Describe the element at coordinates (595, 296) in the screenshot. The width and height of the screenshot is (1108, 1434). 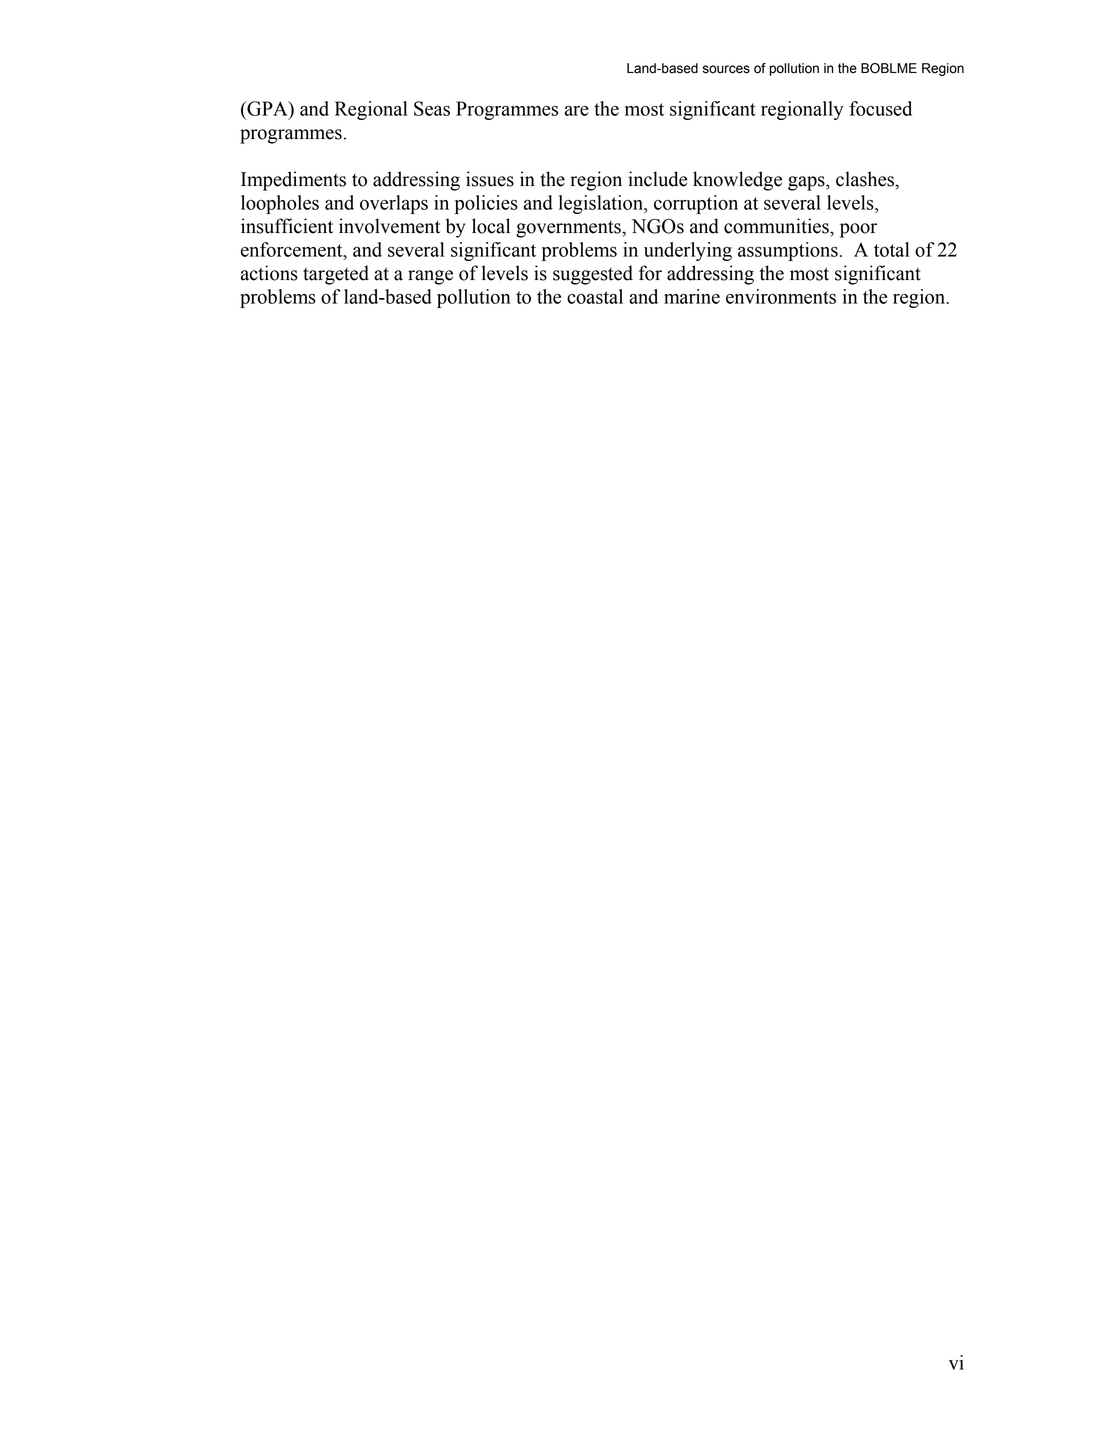
I see `coastal` at that location.
